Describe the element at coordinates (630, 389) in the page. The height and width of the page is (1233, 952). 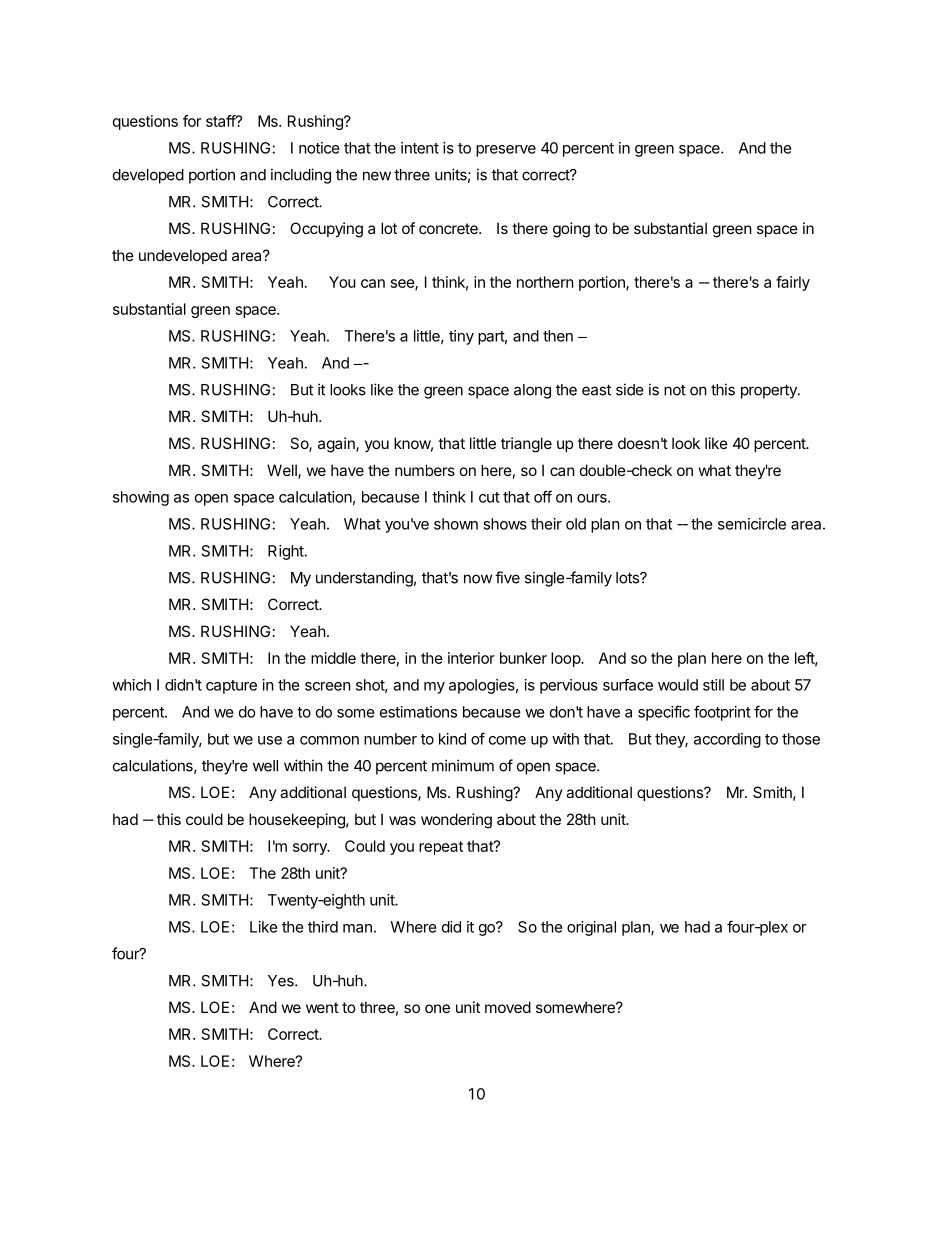
I see `side` at that location.
